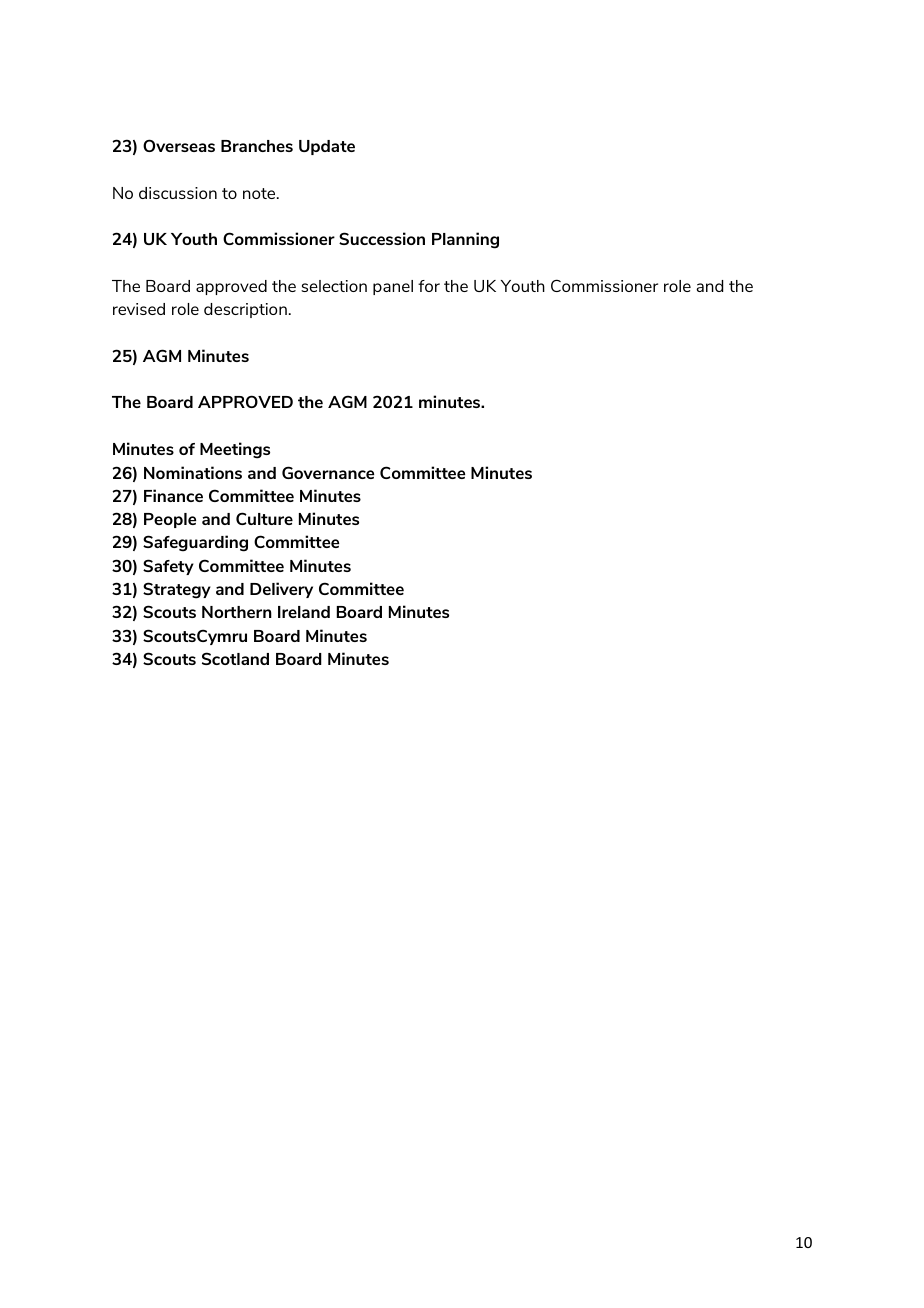 This image has height=1308, width=924. What do you see at coordinates (327, 147) in the image?
I see `Update` at bounding box center [327, 147].
